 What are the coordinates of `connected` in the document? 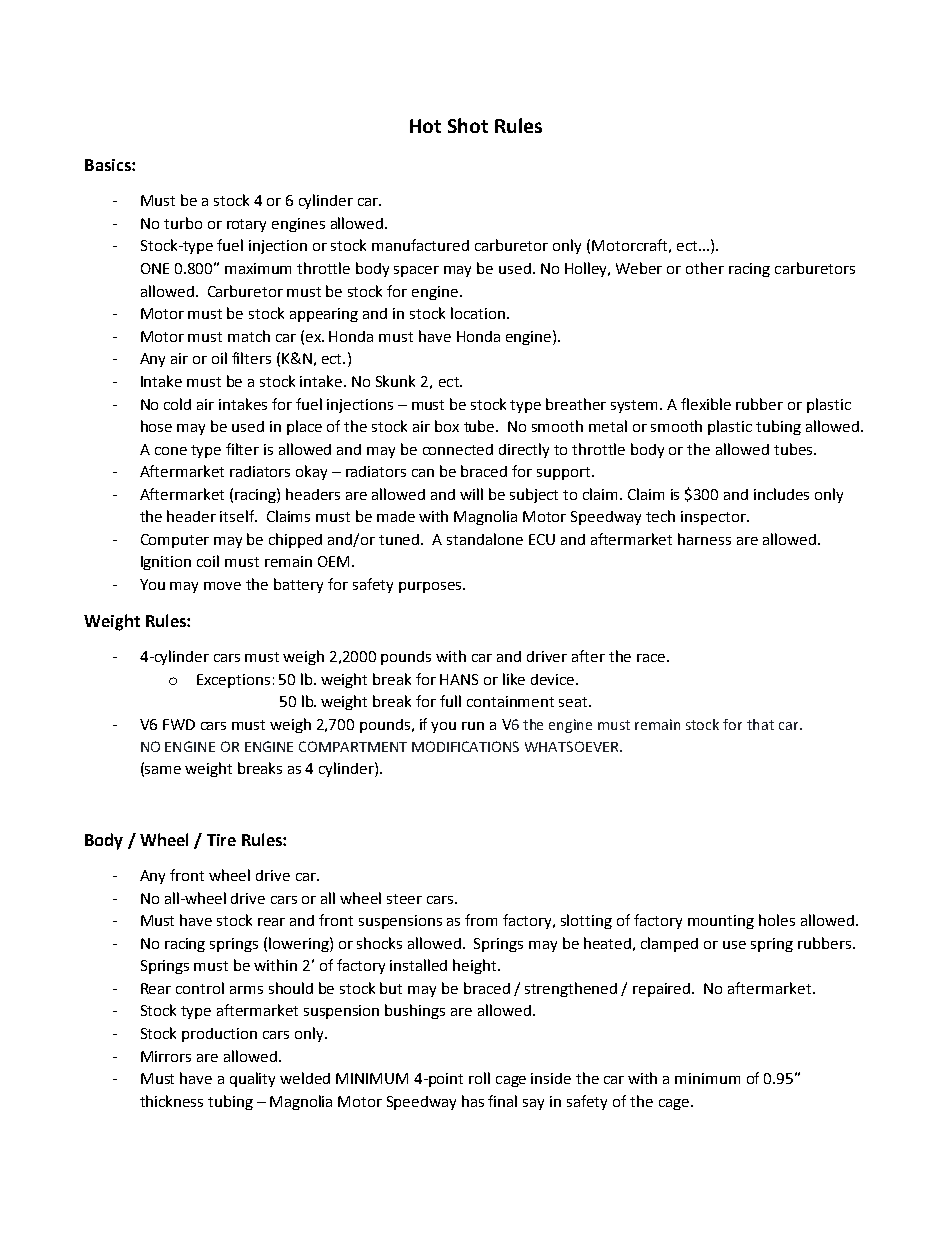 It's located at (458, 449).
